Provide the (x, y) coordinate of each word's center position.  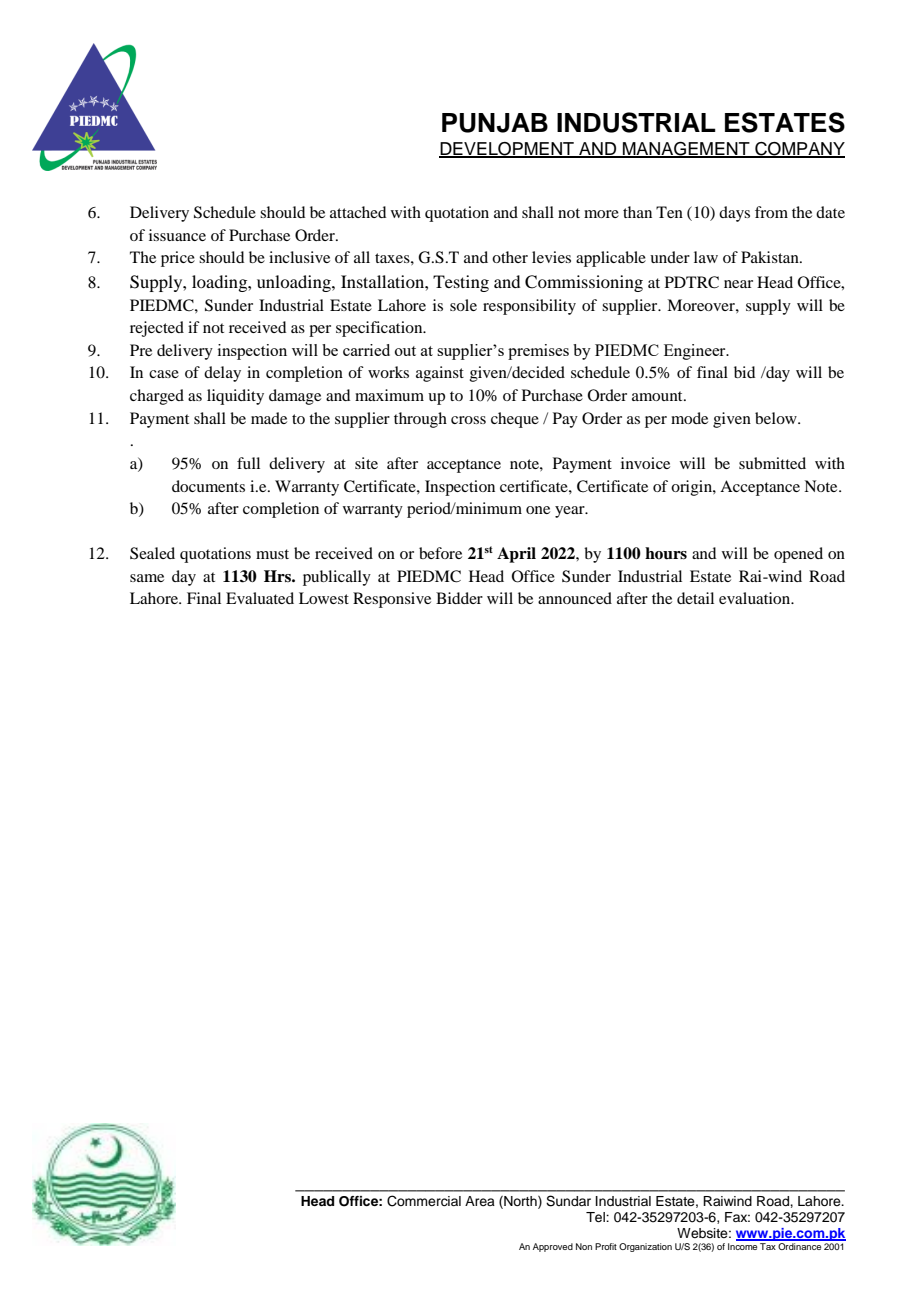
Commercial (424, 1201)
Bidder (459, 598)
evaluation (756, 598)
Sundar (568, 1201)
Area (480, 1201)
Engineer (696, 352)
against (440, 374)
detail (695, 598)
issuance (177, 235)
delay (222, 374)
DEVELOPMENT (507, 150)
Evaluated (260, 598)
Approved (553, 1247)
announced (575, 598)
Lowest (324, 598)
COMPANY (799, 150)
